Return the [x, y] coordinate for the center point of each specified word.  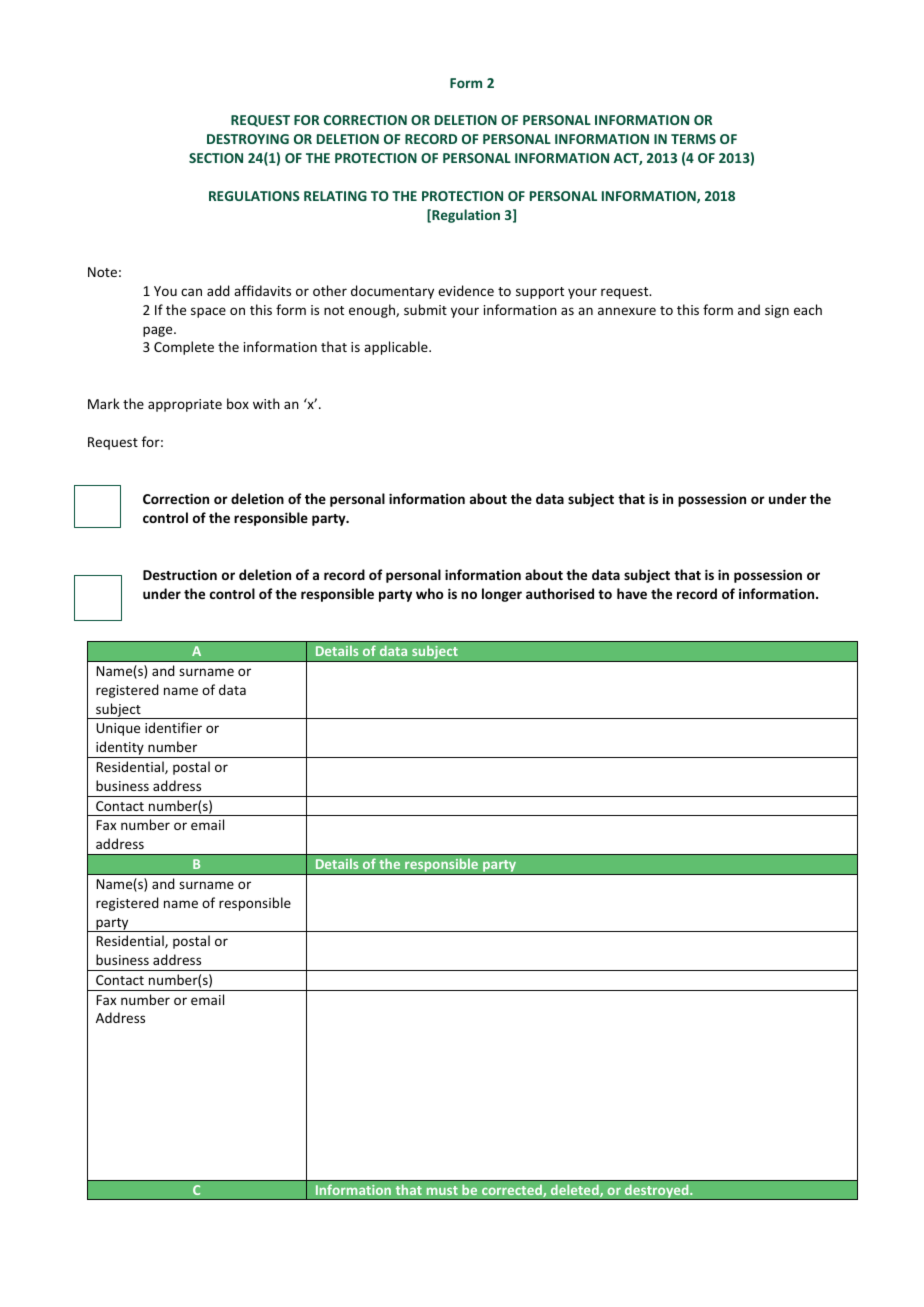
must [442, 1190]
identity [120, 749]
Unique [118, 729]
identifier [173, 727]
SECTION [216, 158]
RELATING [335, 196]
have [632, 593]
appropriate [185, 405]
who [430, 593]
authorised [560, 593]
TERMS [693, 139]
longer [502, 595]
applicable [397, 348]
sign [777, 311]
